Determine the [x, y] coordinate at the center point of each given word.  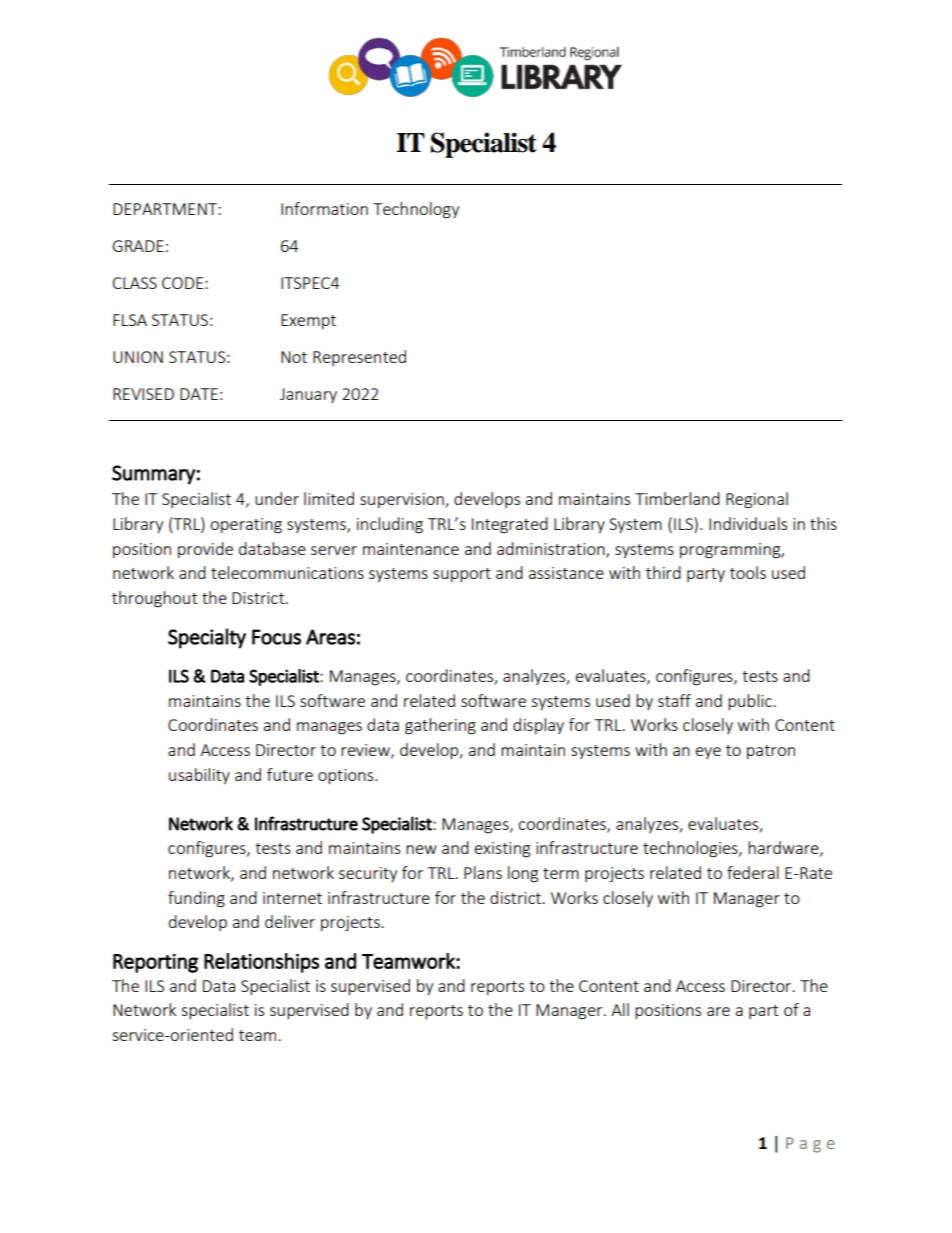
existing [502, 850]
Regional [757, 500]
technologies [691, 849]
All [620, 1009]
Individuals [748, 523]
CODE [184, 283]
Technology [416, 210]
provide [205, 550]
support [462, 575]
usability [199, 776]
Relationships [261, 963]
